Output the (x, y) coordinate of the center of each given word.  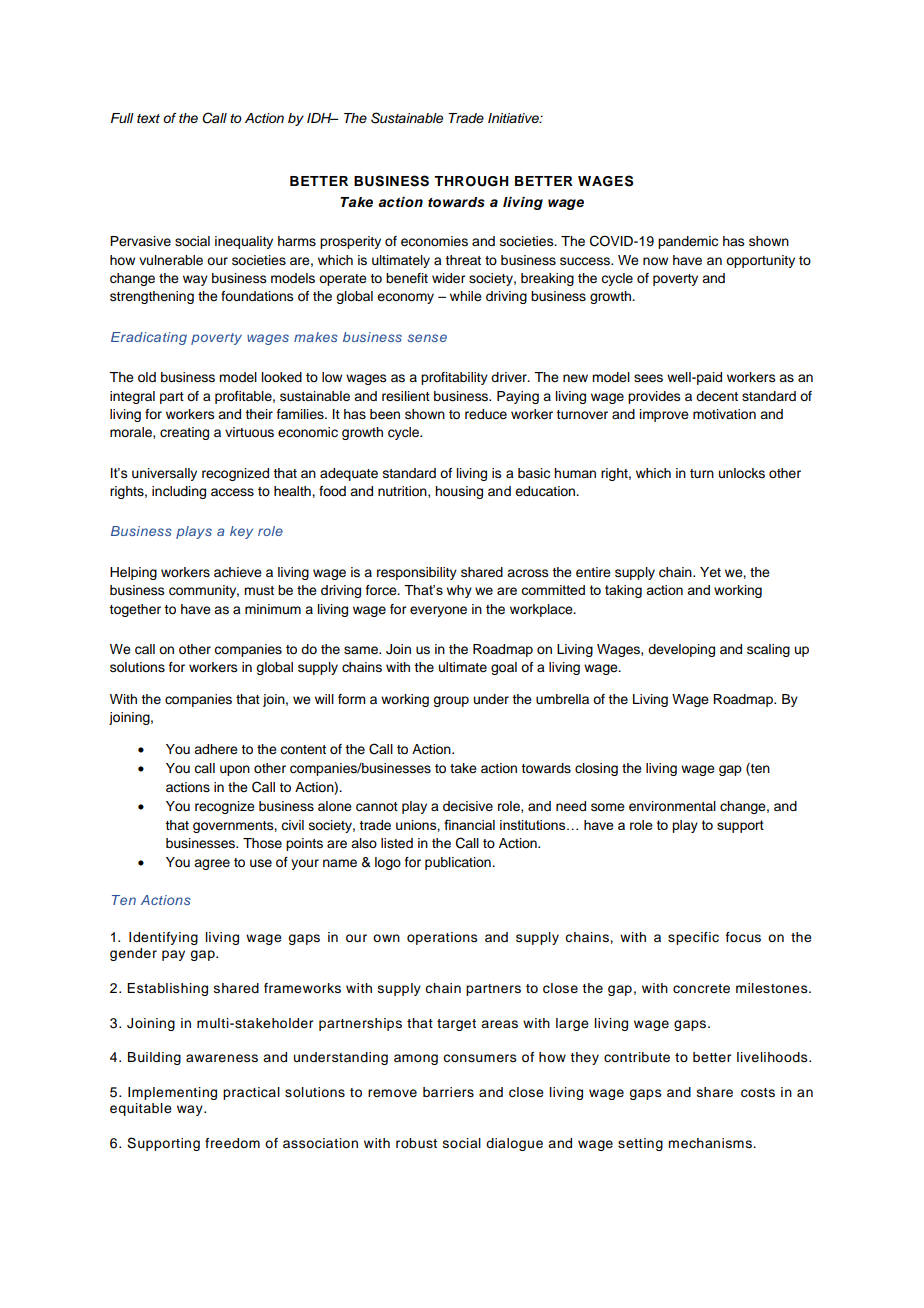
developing (681, 650)
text (148, 118)
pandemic (688, 242)
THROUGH (471, 181)
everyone (438, 611)
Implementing (172, 1093)
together (135, 610)
